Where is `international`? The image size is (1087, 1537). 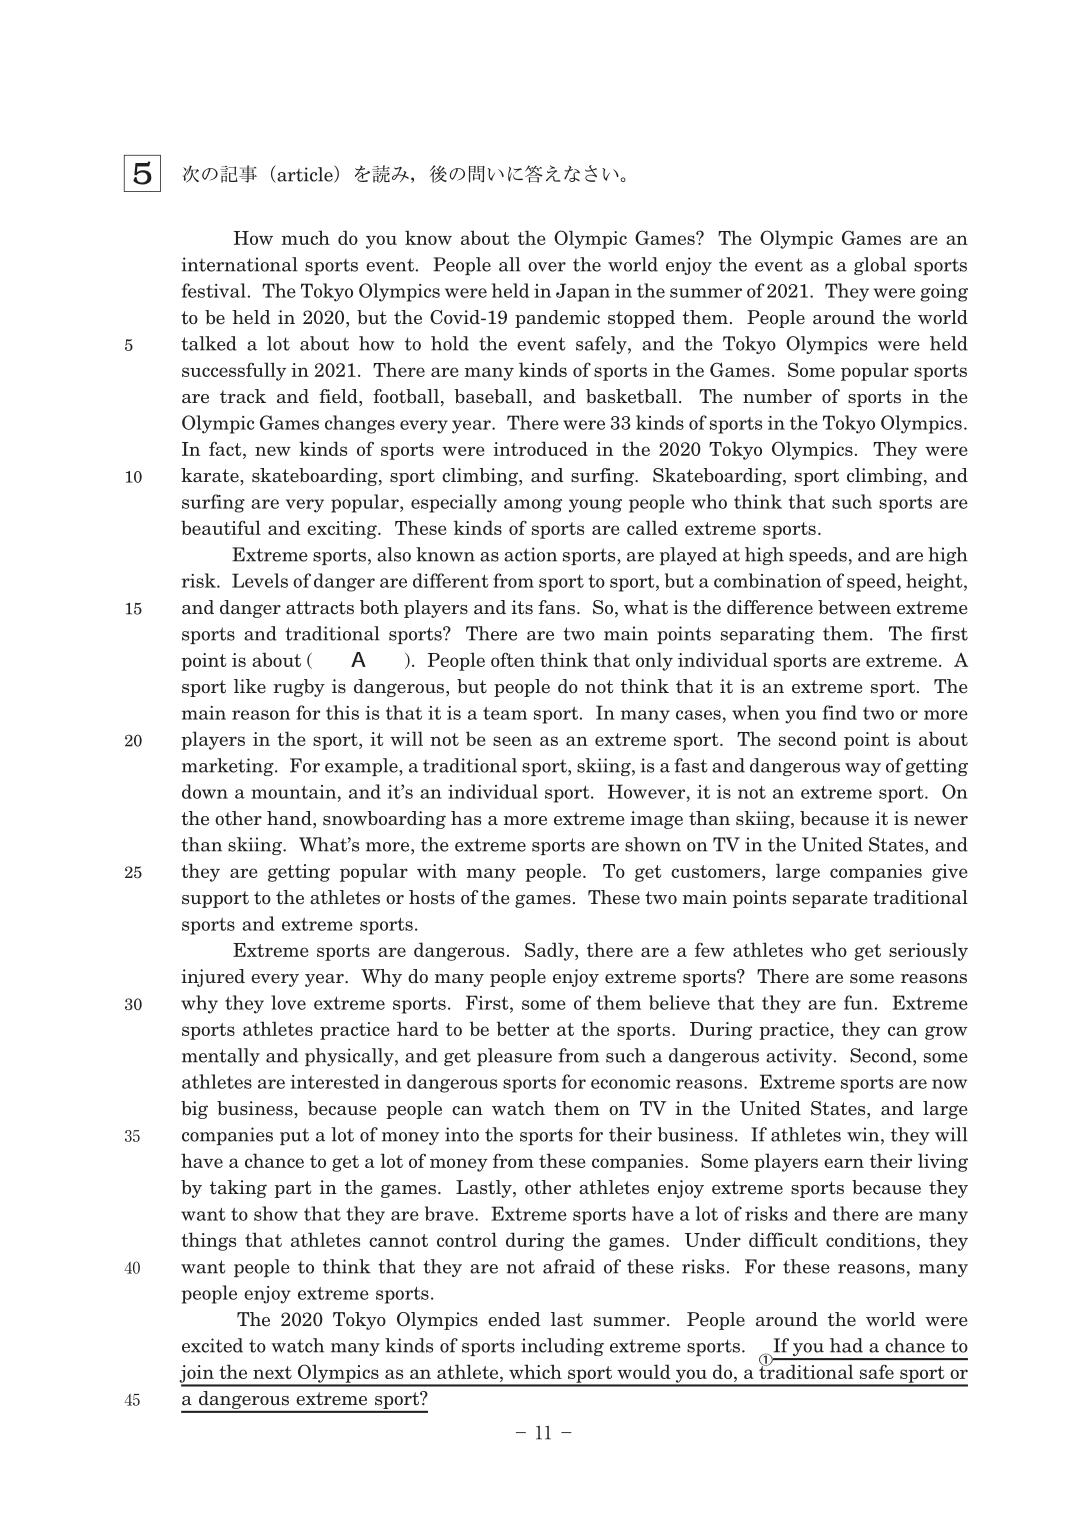 international is located at coordinates (240, 264).
